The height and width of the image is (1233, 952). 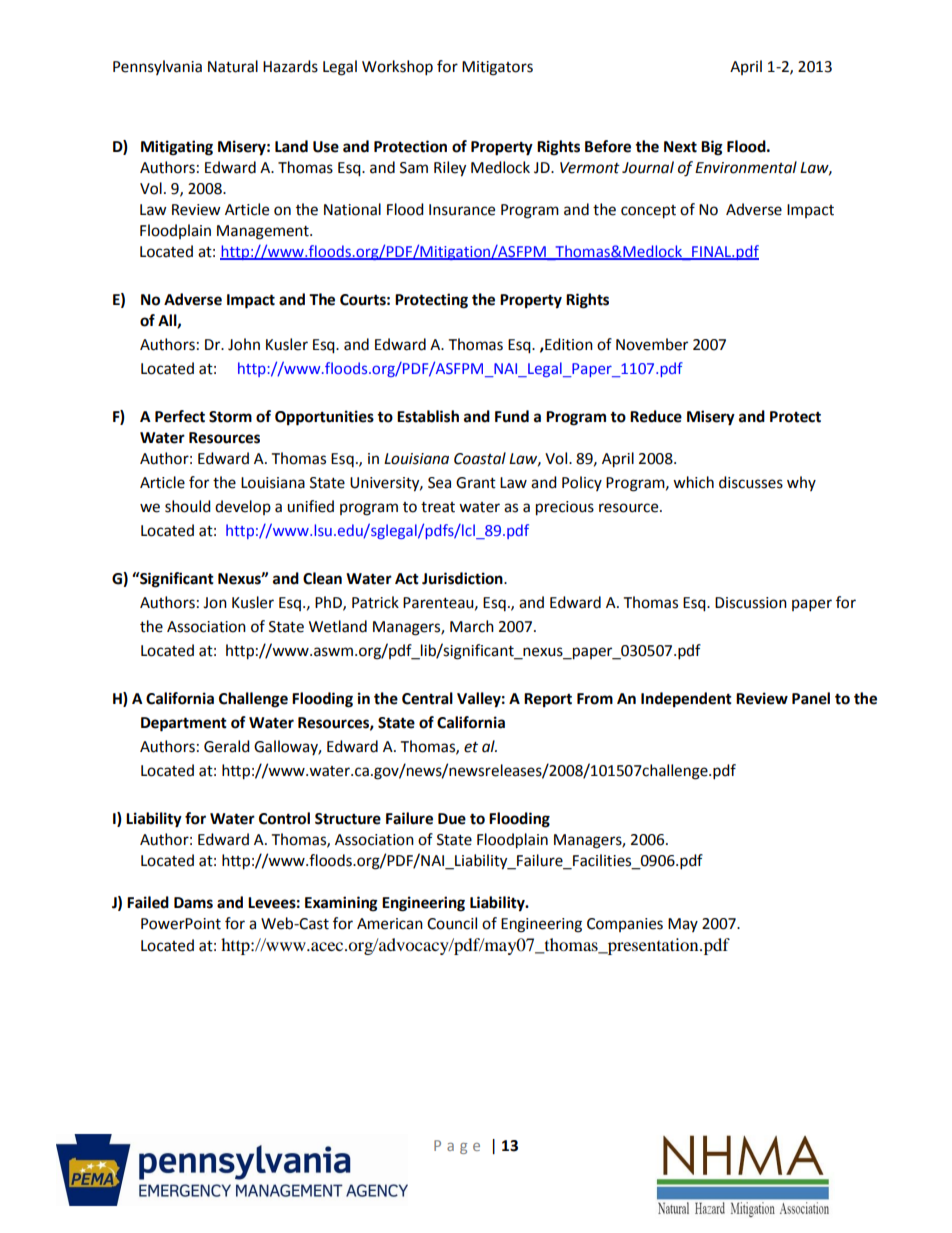 I want to click on Big, so click(x=712, y=148).
